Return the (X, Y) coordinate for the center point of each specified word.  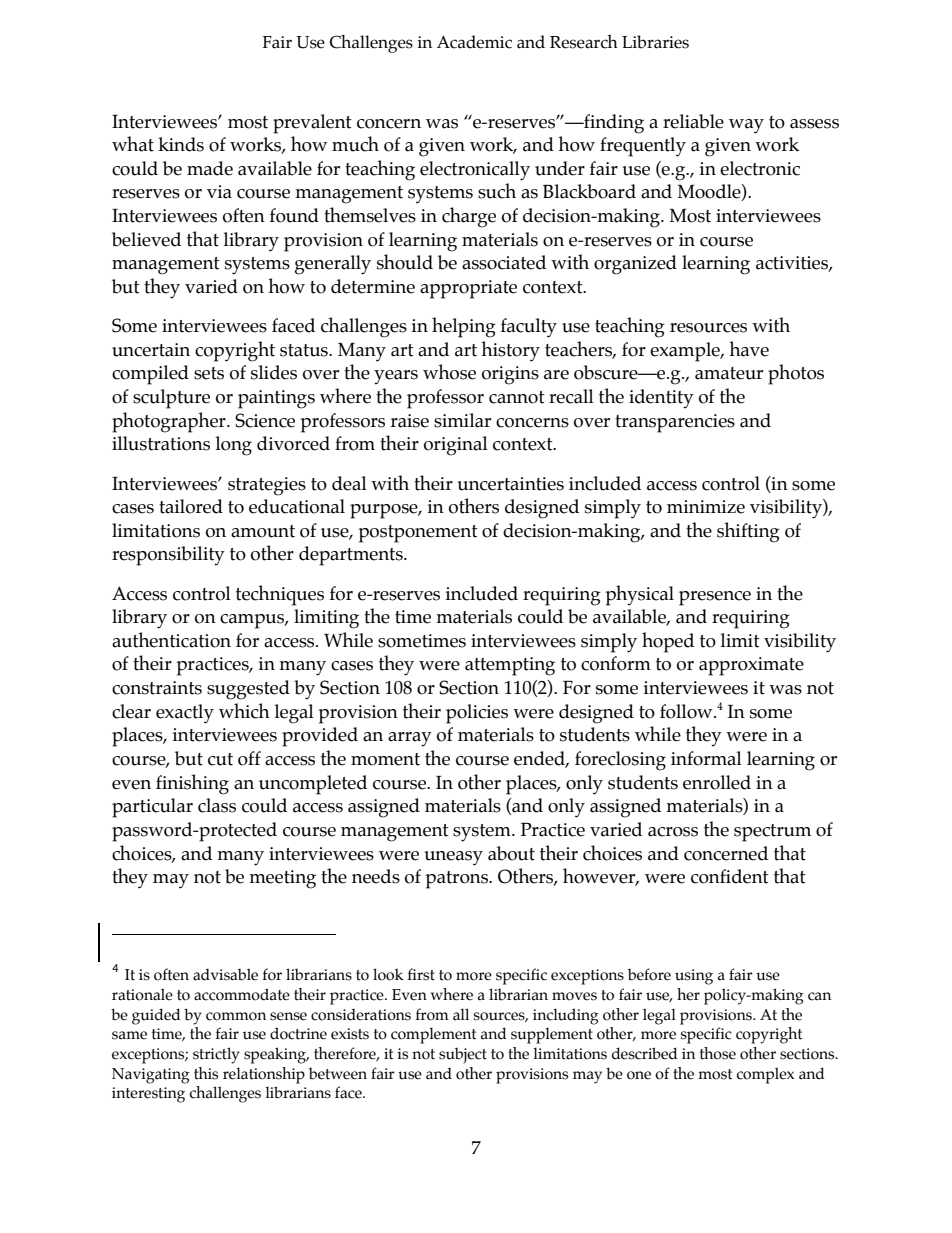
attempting (510, 666)
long (234, 446)
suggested (248, 690)
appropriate (468, 289)
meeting (282, 879)
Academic (474, 42)
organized (635, 265)
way (746, 126)
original (456, 446)
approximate (751, 666)
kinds (181, 144)
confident (730, 876)
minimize (706, 507)
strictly (216, 1055)
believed (146, 239)
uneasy (453, 858)
